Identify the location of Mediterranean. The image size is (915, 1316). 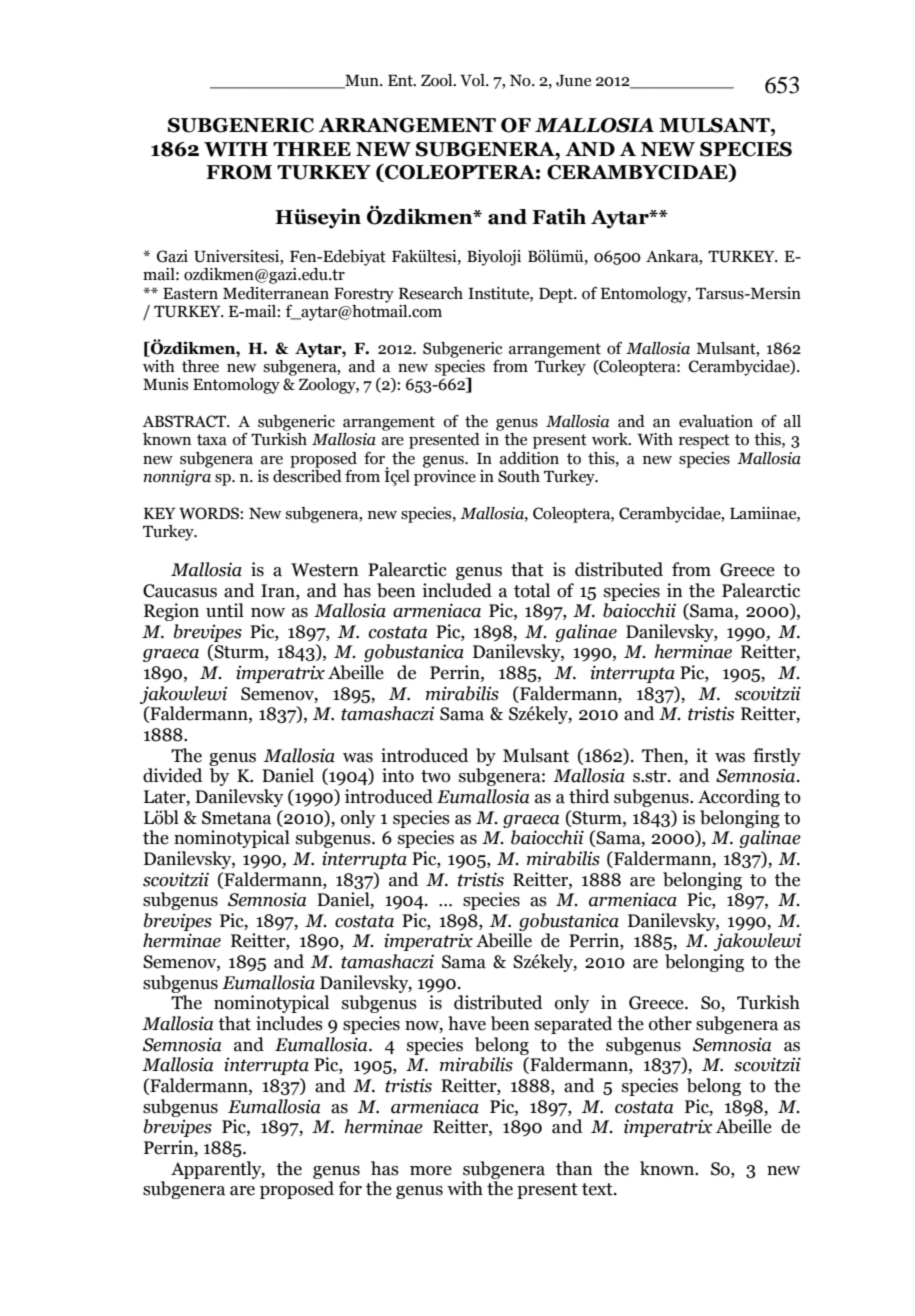
(276, 293).
